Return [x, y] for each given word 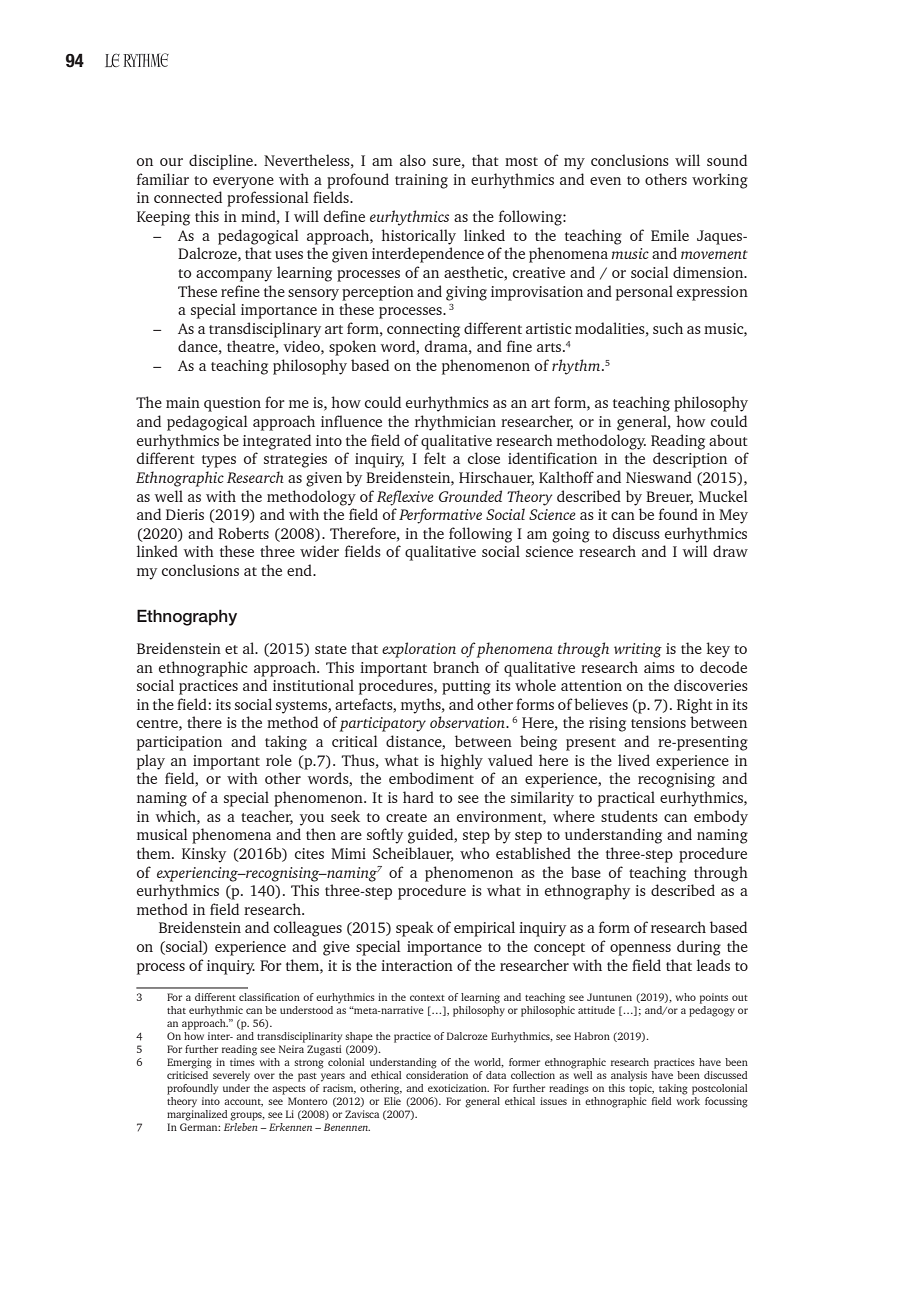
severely [231, 1076]
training [421, 181]
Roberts [243, 533]
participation [179, 743]
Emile [670, 235]
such [668, 328]
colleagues [308, 929]
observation [468, 722]
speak [415, 929]
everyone [243, 183]
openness [640, 950]
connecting [423, 330]
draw [730, 551]
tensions [658, 722]
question [232, 404]
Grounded [470, 496]
